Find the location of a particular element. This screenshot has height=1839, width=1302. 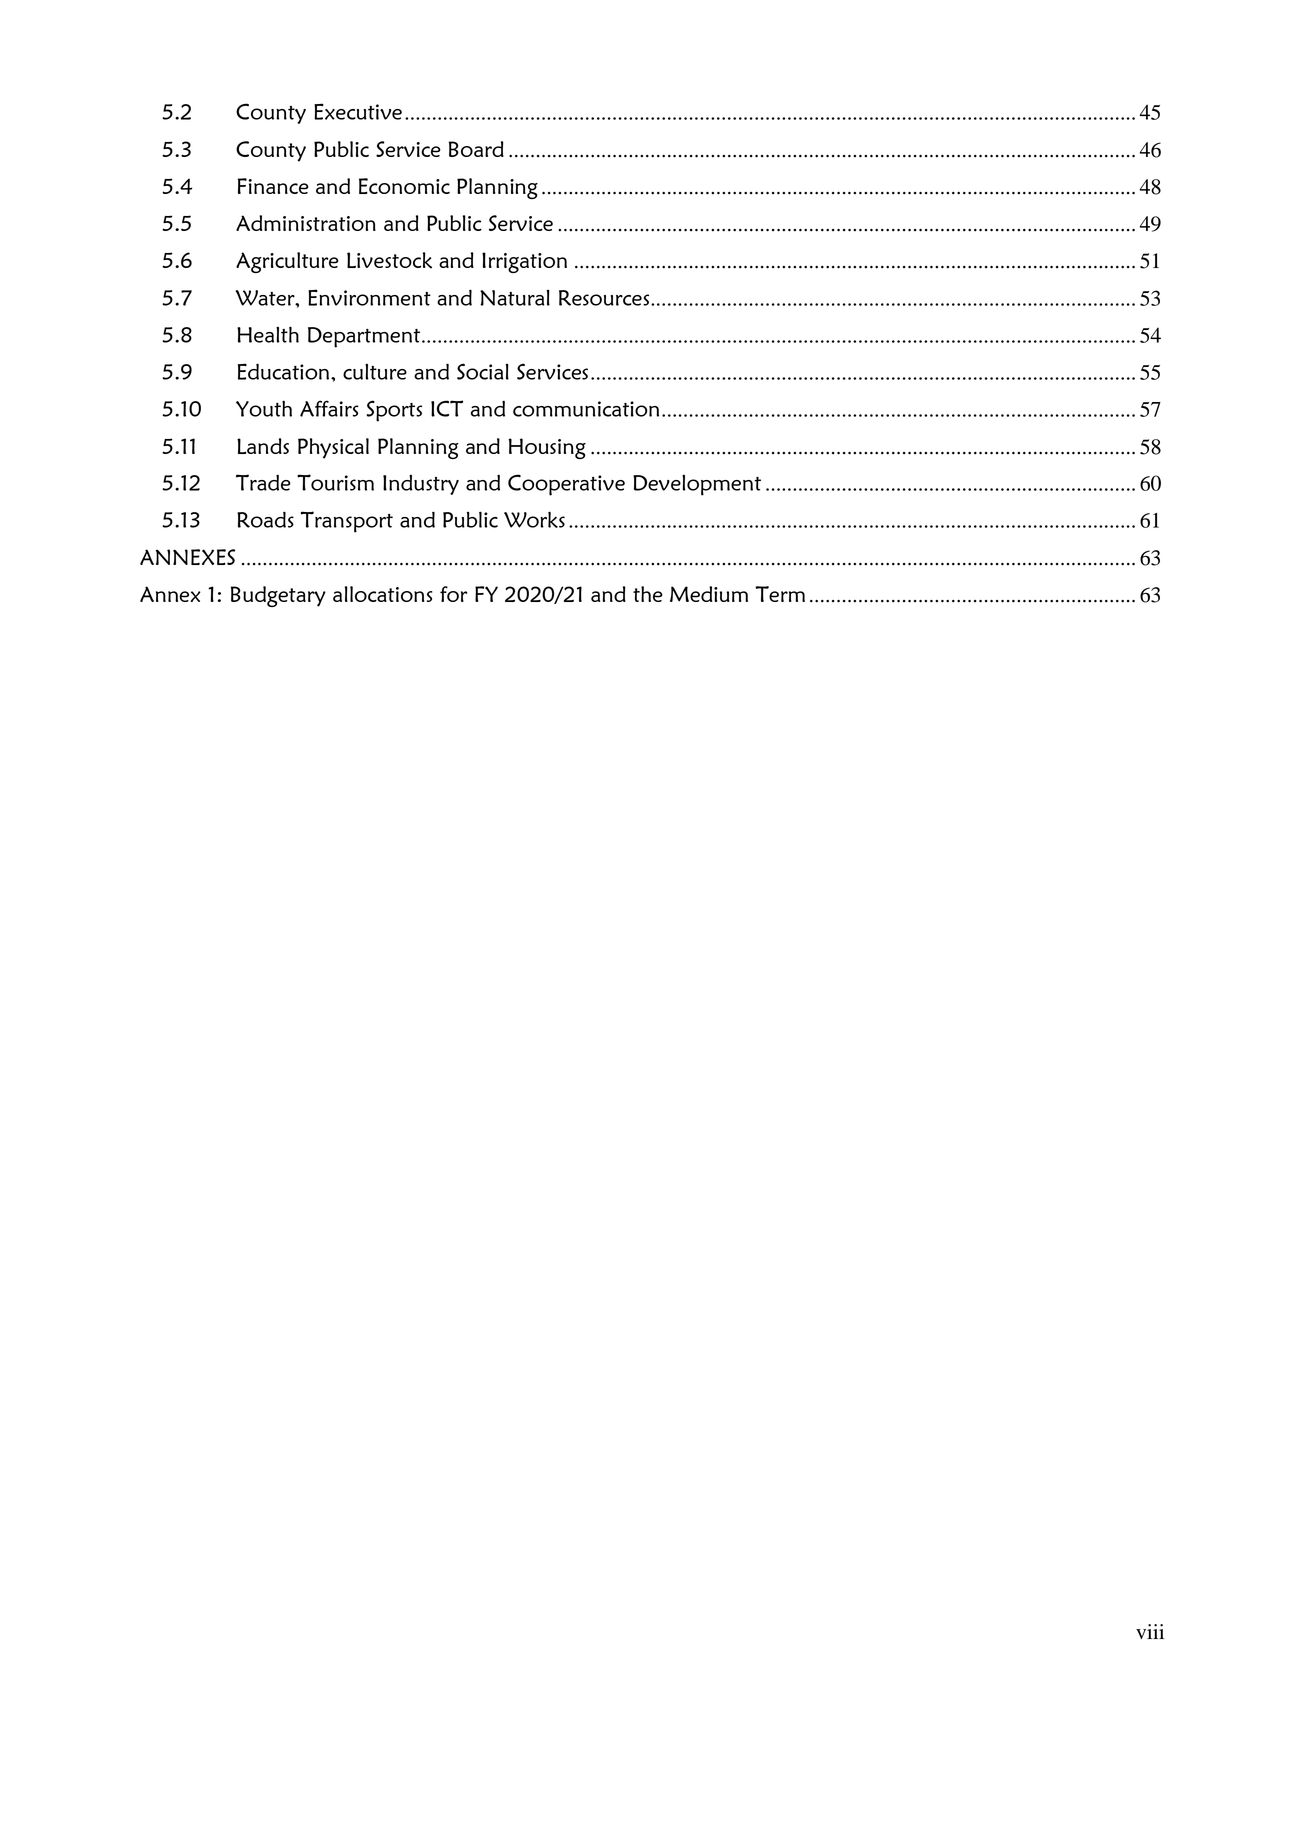

Resources is located at coordinates (605, 298).
